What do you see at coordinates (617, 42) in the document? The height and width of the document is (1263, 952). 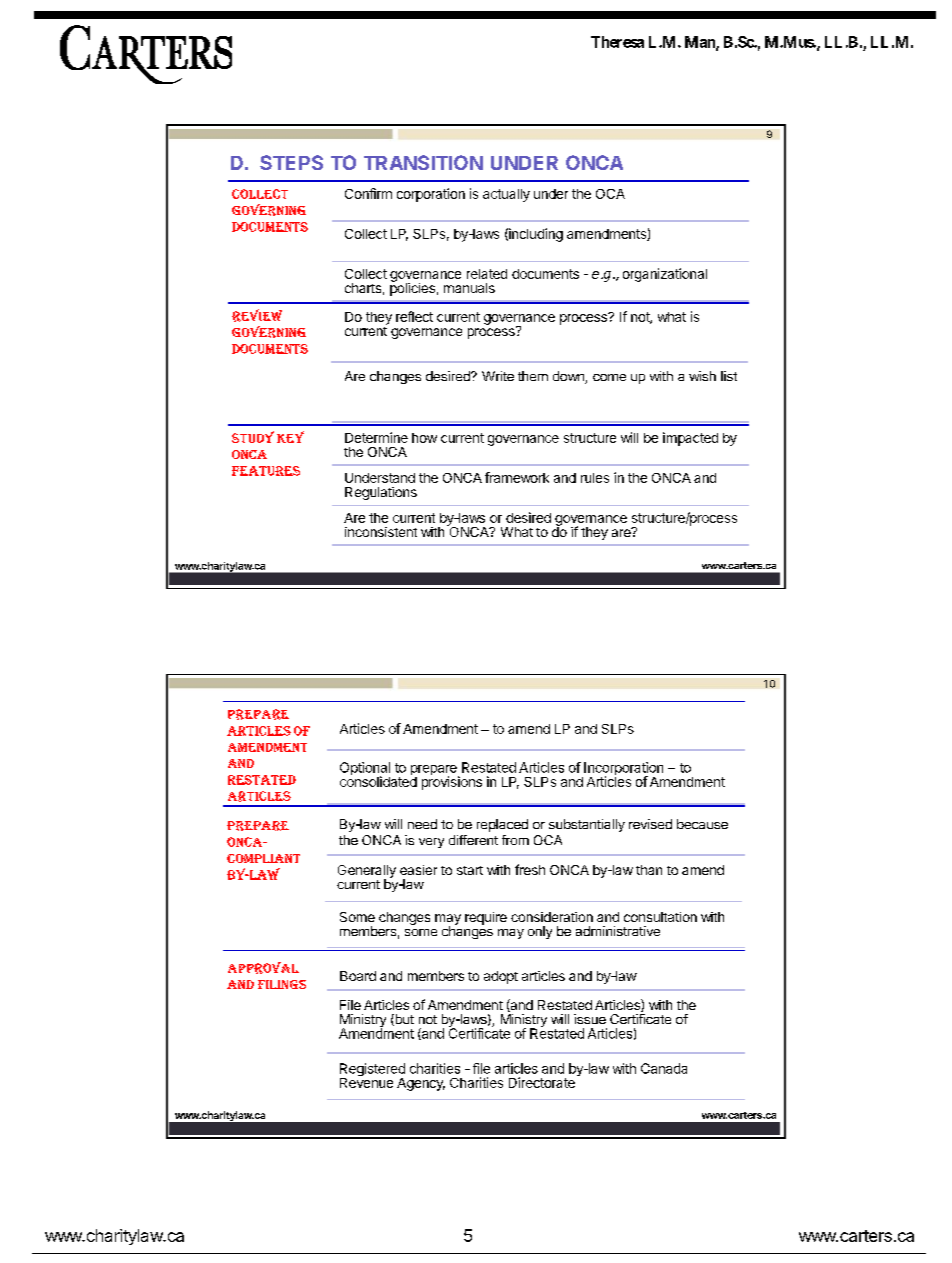 I see `Theresa` at bounding box center [617, 42].
